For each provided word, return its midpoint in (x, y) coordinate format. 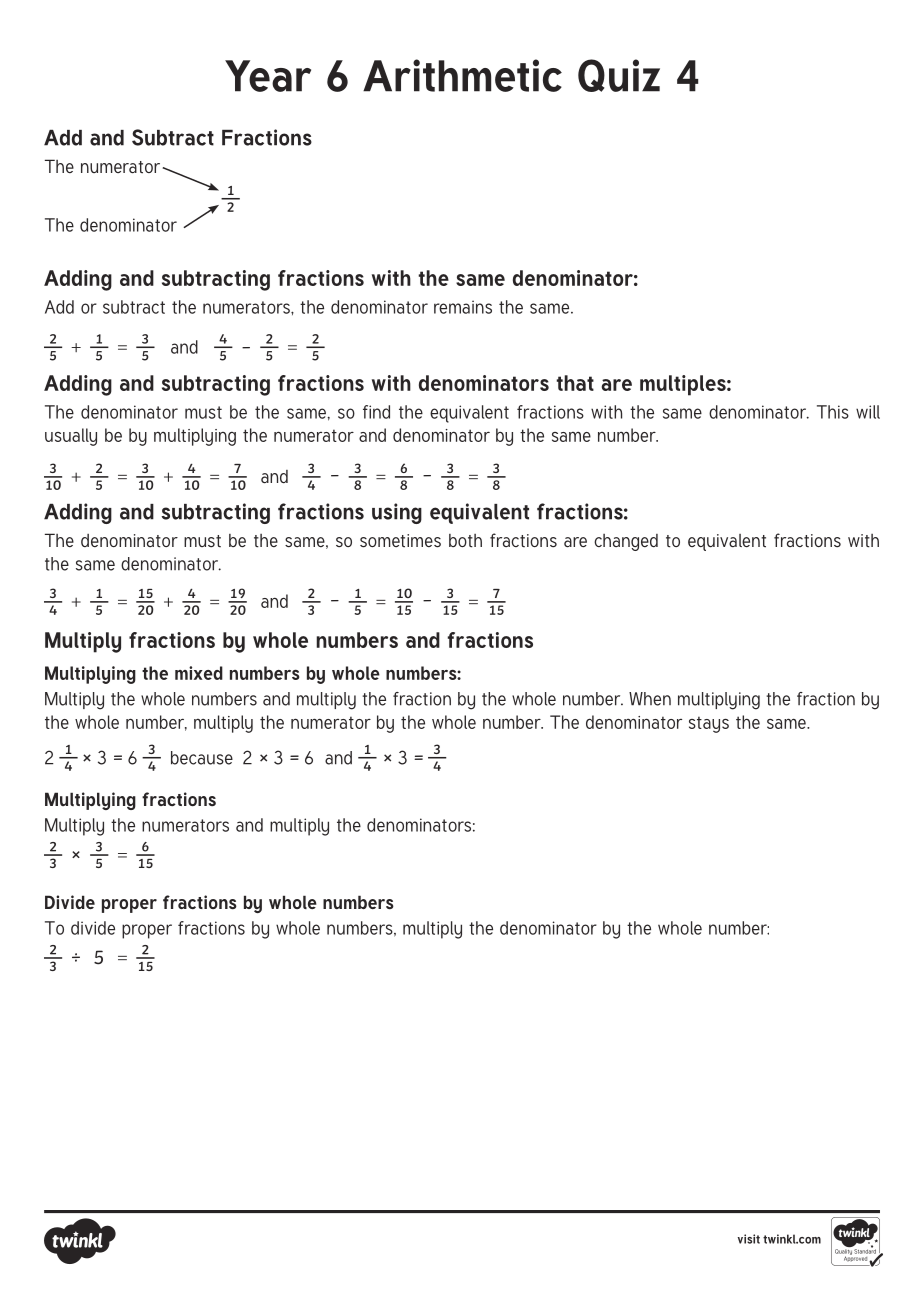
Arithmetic (462, 75)
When (650, 699)
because (202, 758)
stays (709, 724)
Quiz (619, 75)
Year (268, 76)
